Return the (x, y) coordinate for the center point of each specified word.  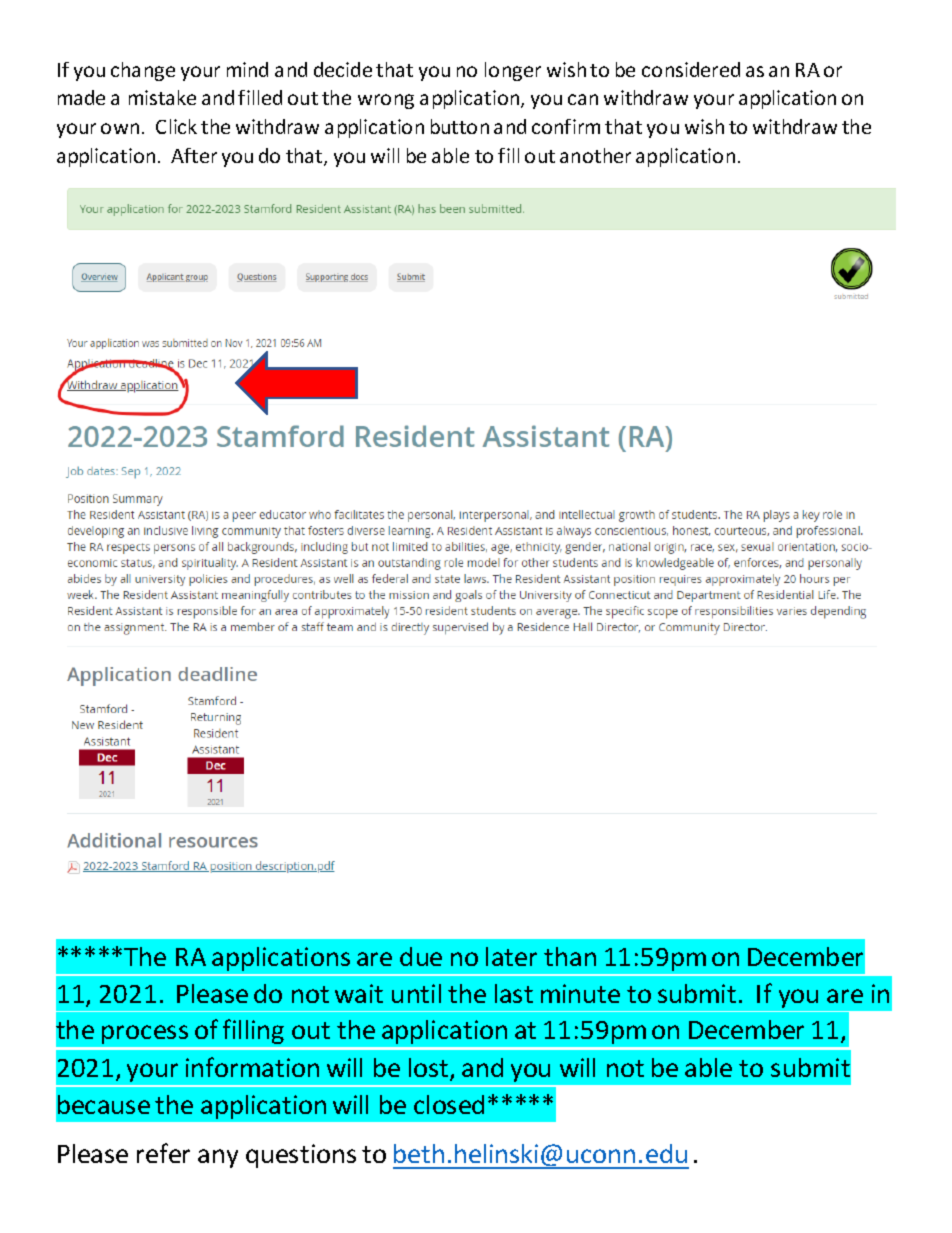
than (570, 956)
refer (163, 1153)
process (145, 1034)
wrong (386, 101)
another (595, 155)
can (583, 99)
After (194, 155)
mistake (162, 97)
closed (449, 1104)
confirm (566, 126)
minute (580, 993)
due (421, 956)
